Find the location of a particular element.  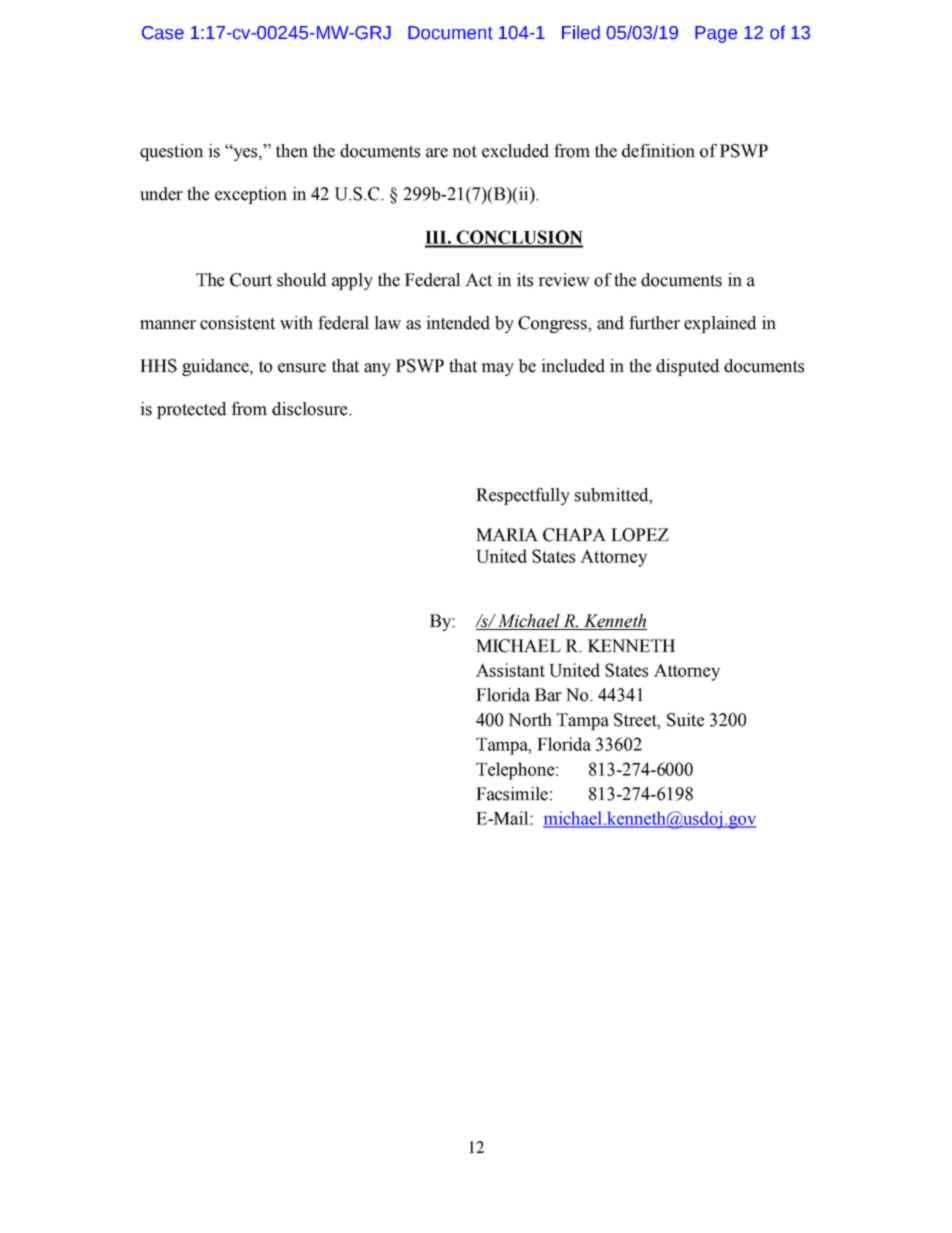

protected is located at coordinates (191, 410).
